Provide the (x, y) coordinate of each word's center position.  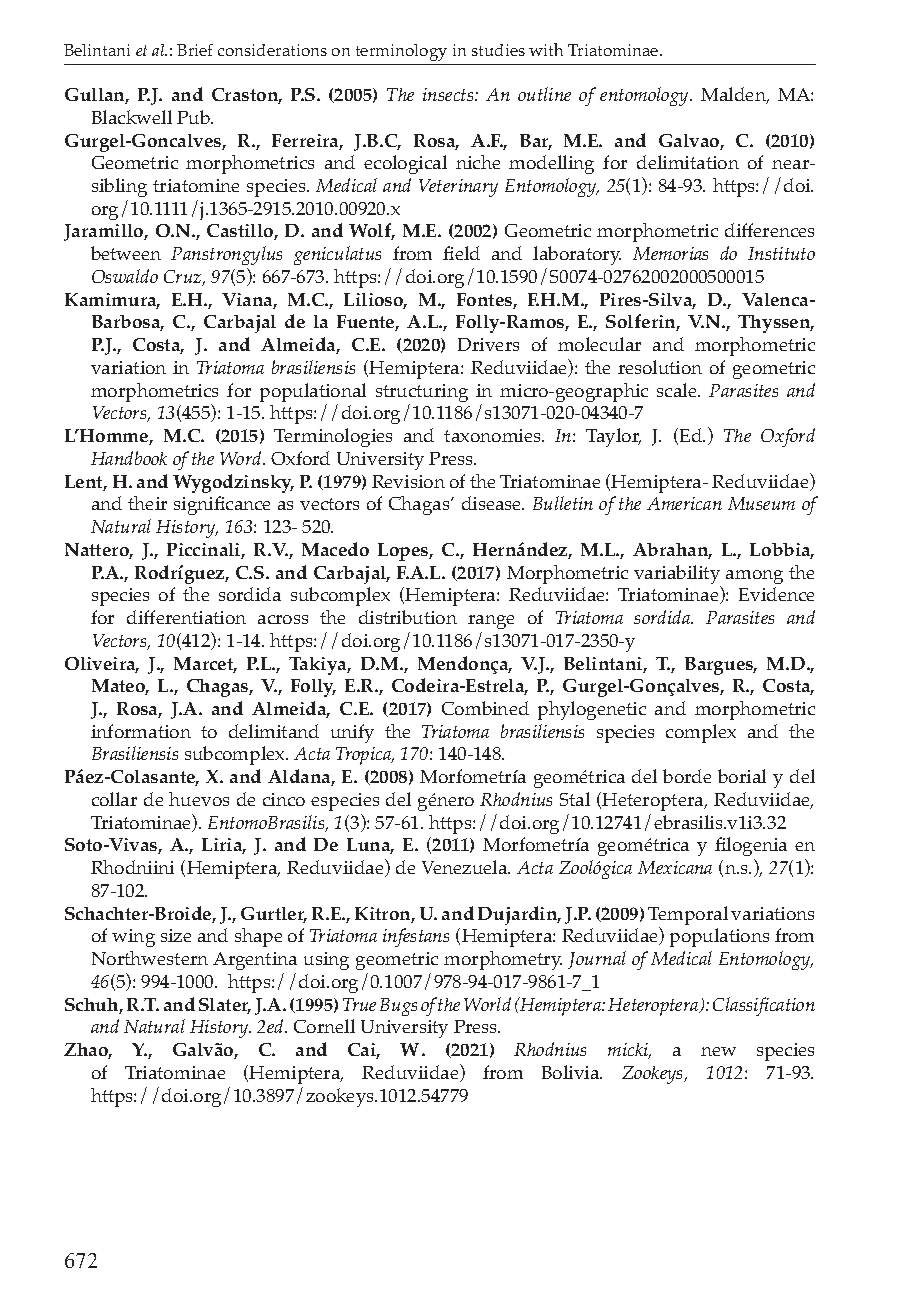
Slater (225, 1006)
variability (677, 576)
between (126, 253)
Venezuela (466, 867)
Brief (195, 50)
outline (544, 94)
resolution (660, 367)
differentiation (186, 617)
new (718, 1051)
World (487, 1004)
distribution (408, 617)
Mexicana (675, 867)
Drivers (488, 344)
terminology (401, 52)
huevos (199, 799)
